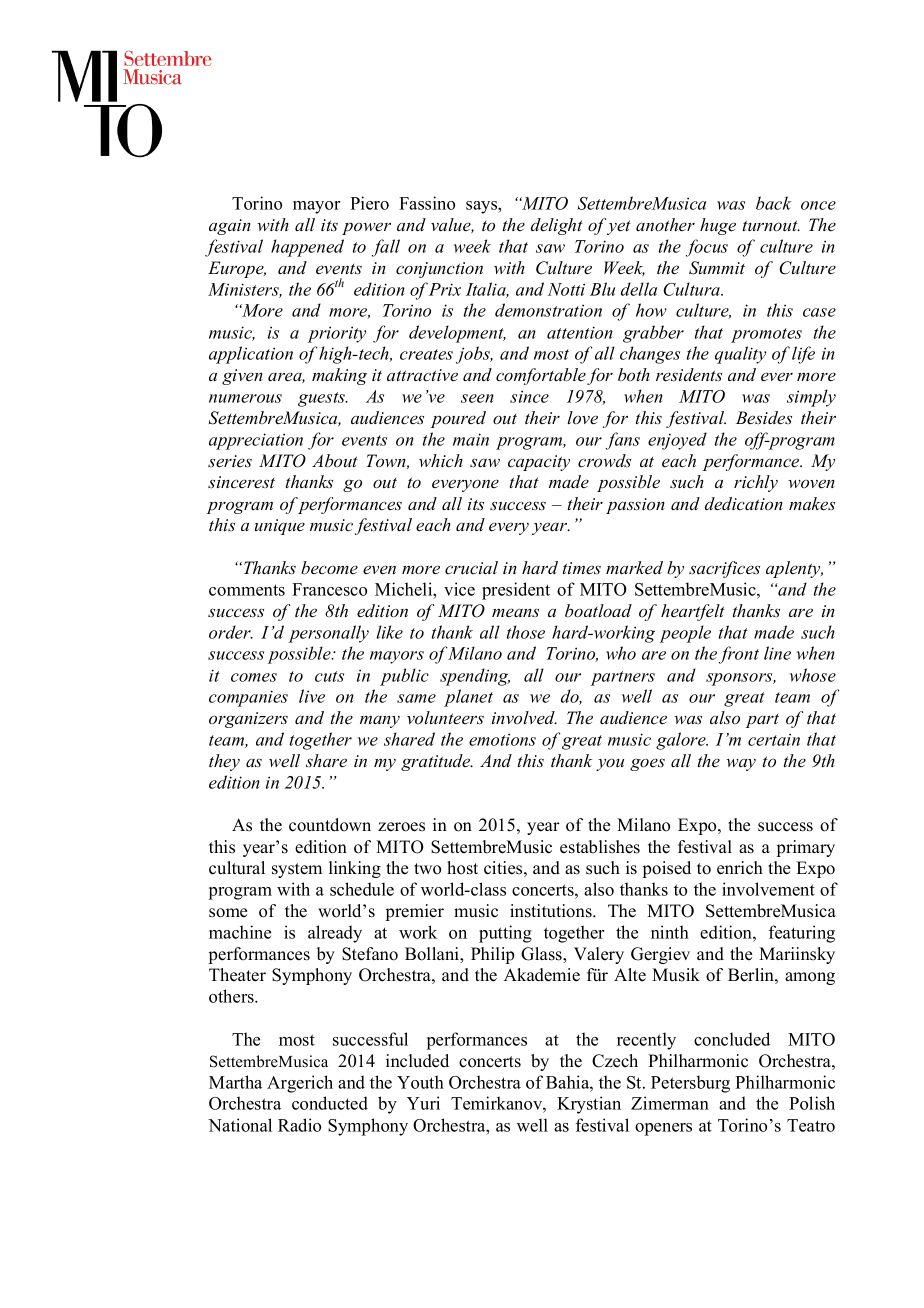 This screenshot has height=1308, width=924. What do you see at coordinates (744, 504) in the screenshot?
I see `dedication` at bounding box center [744, 504].
